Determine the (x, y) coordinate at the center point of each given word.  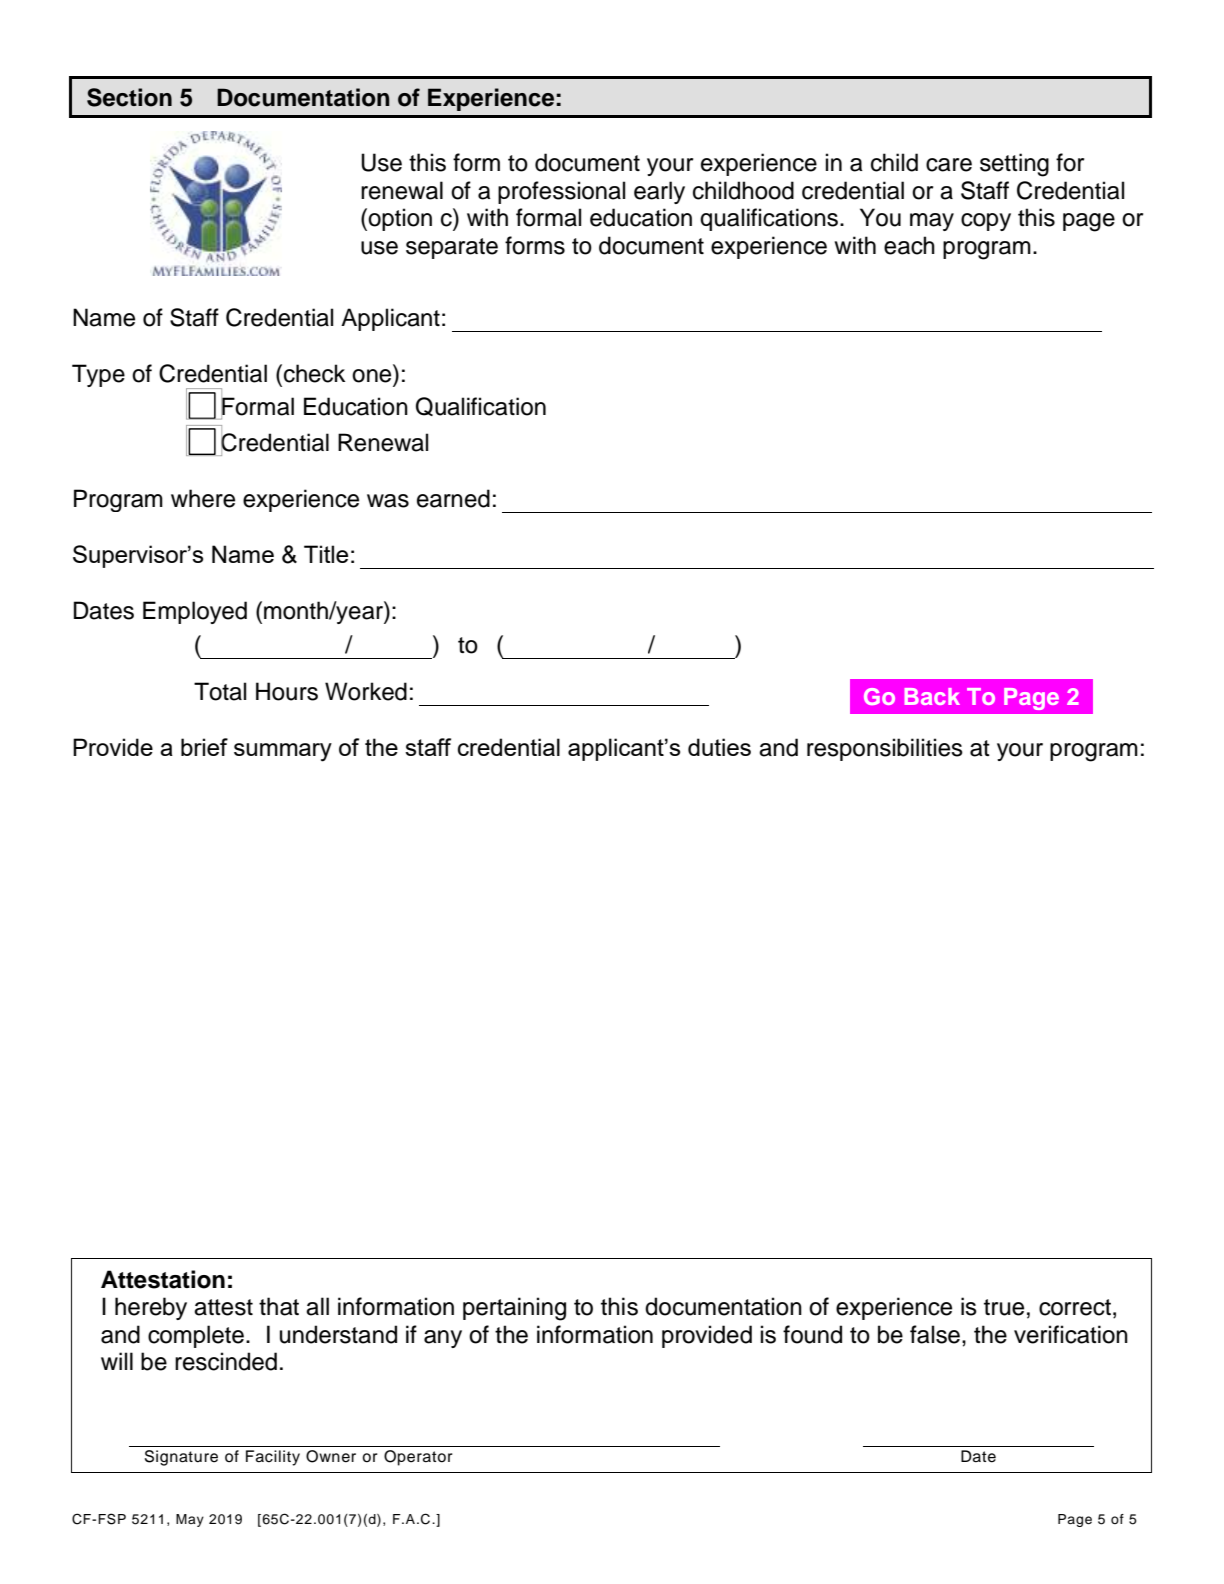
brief (204, 747)
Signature (181, 1458)
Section (129, 97)
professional (561, 192)
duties (719, 747)
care (949, 165)
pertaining (514, 1309)
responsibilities (885, 749)
